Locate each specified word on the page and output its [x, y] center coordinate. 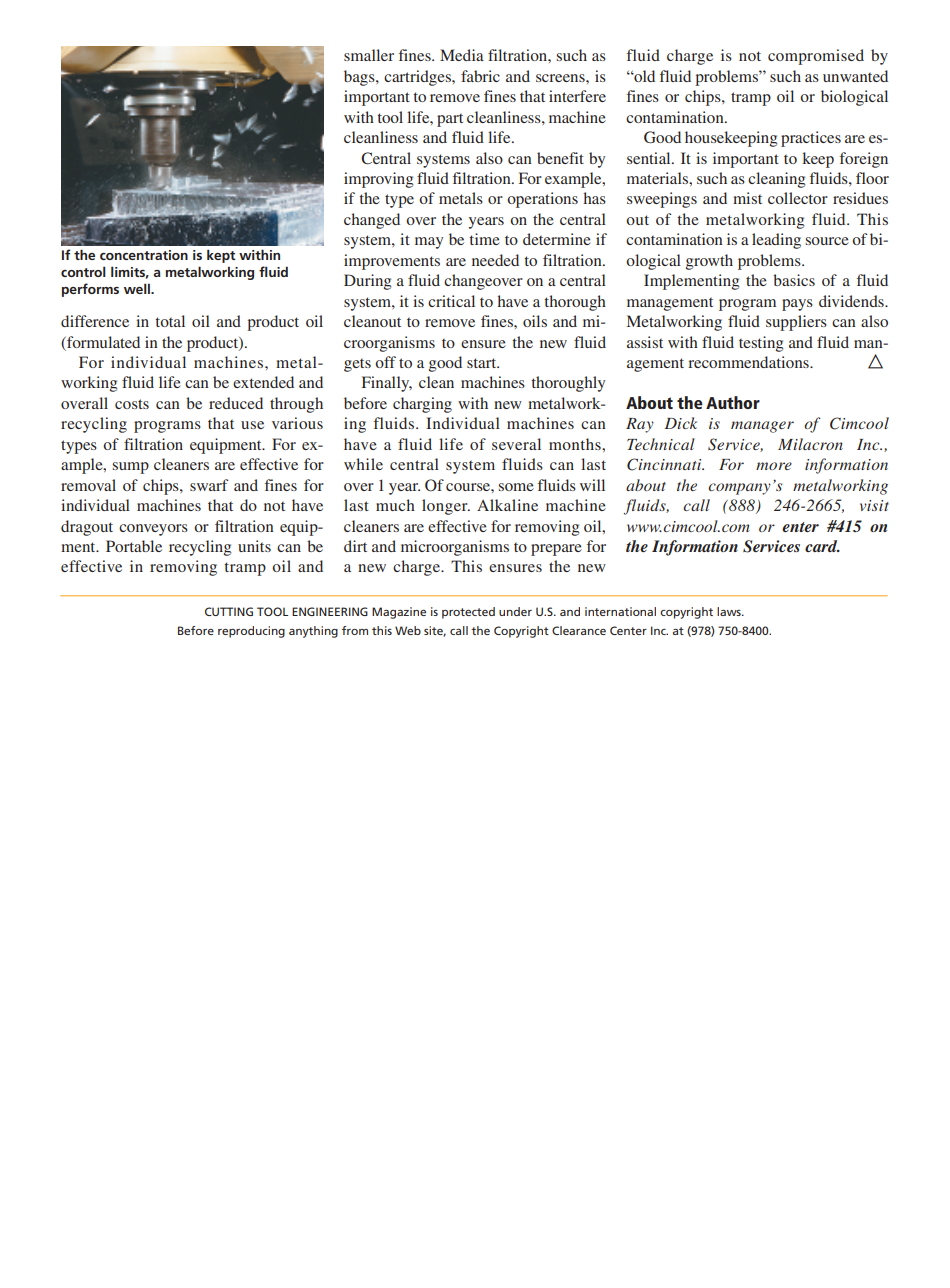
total [170, 321]
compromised [816, 57]
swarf [209, 485]
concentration [144, 255]
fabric [480, 76]
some [516, 487]
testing [761, 344]
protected [468, 613]
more [774, 466]
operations [542, 200]
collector [798, 198]
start [483, 363]
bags [360, 78]
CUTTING [229, 611]
